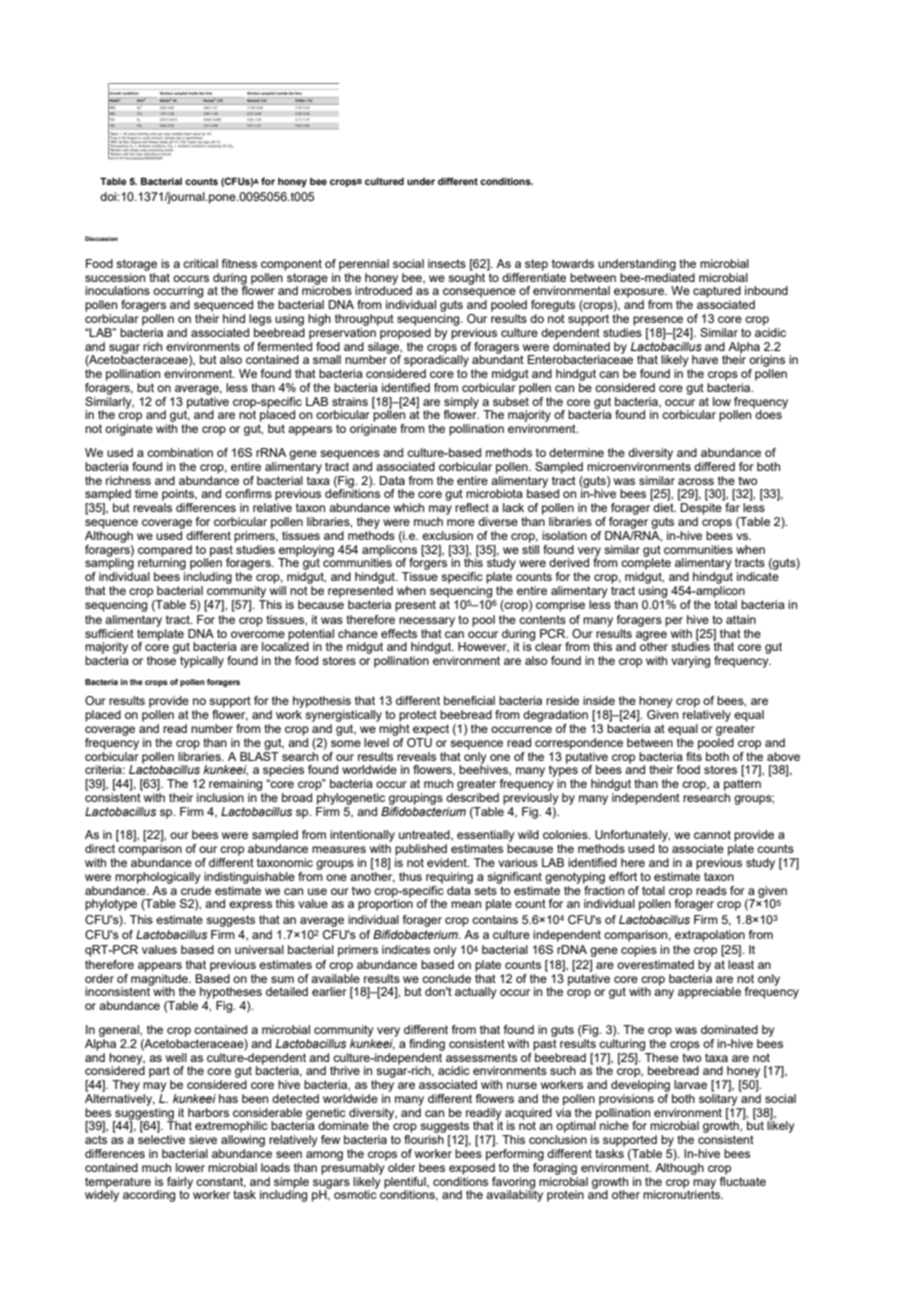 The image size is (924, 1308). Describe the element at coordinates (472, 507) in the page. I see `reflect` at that location.
